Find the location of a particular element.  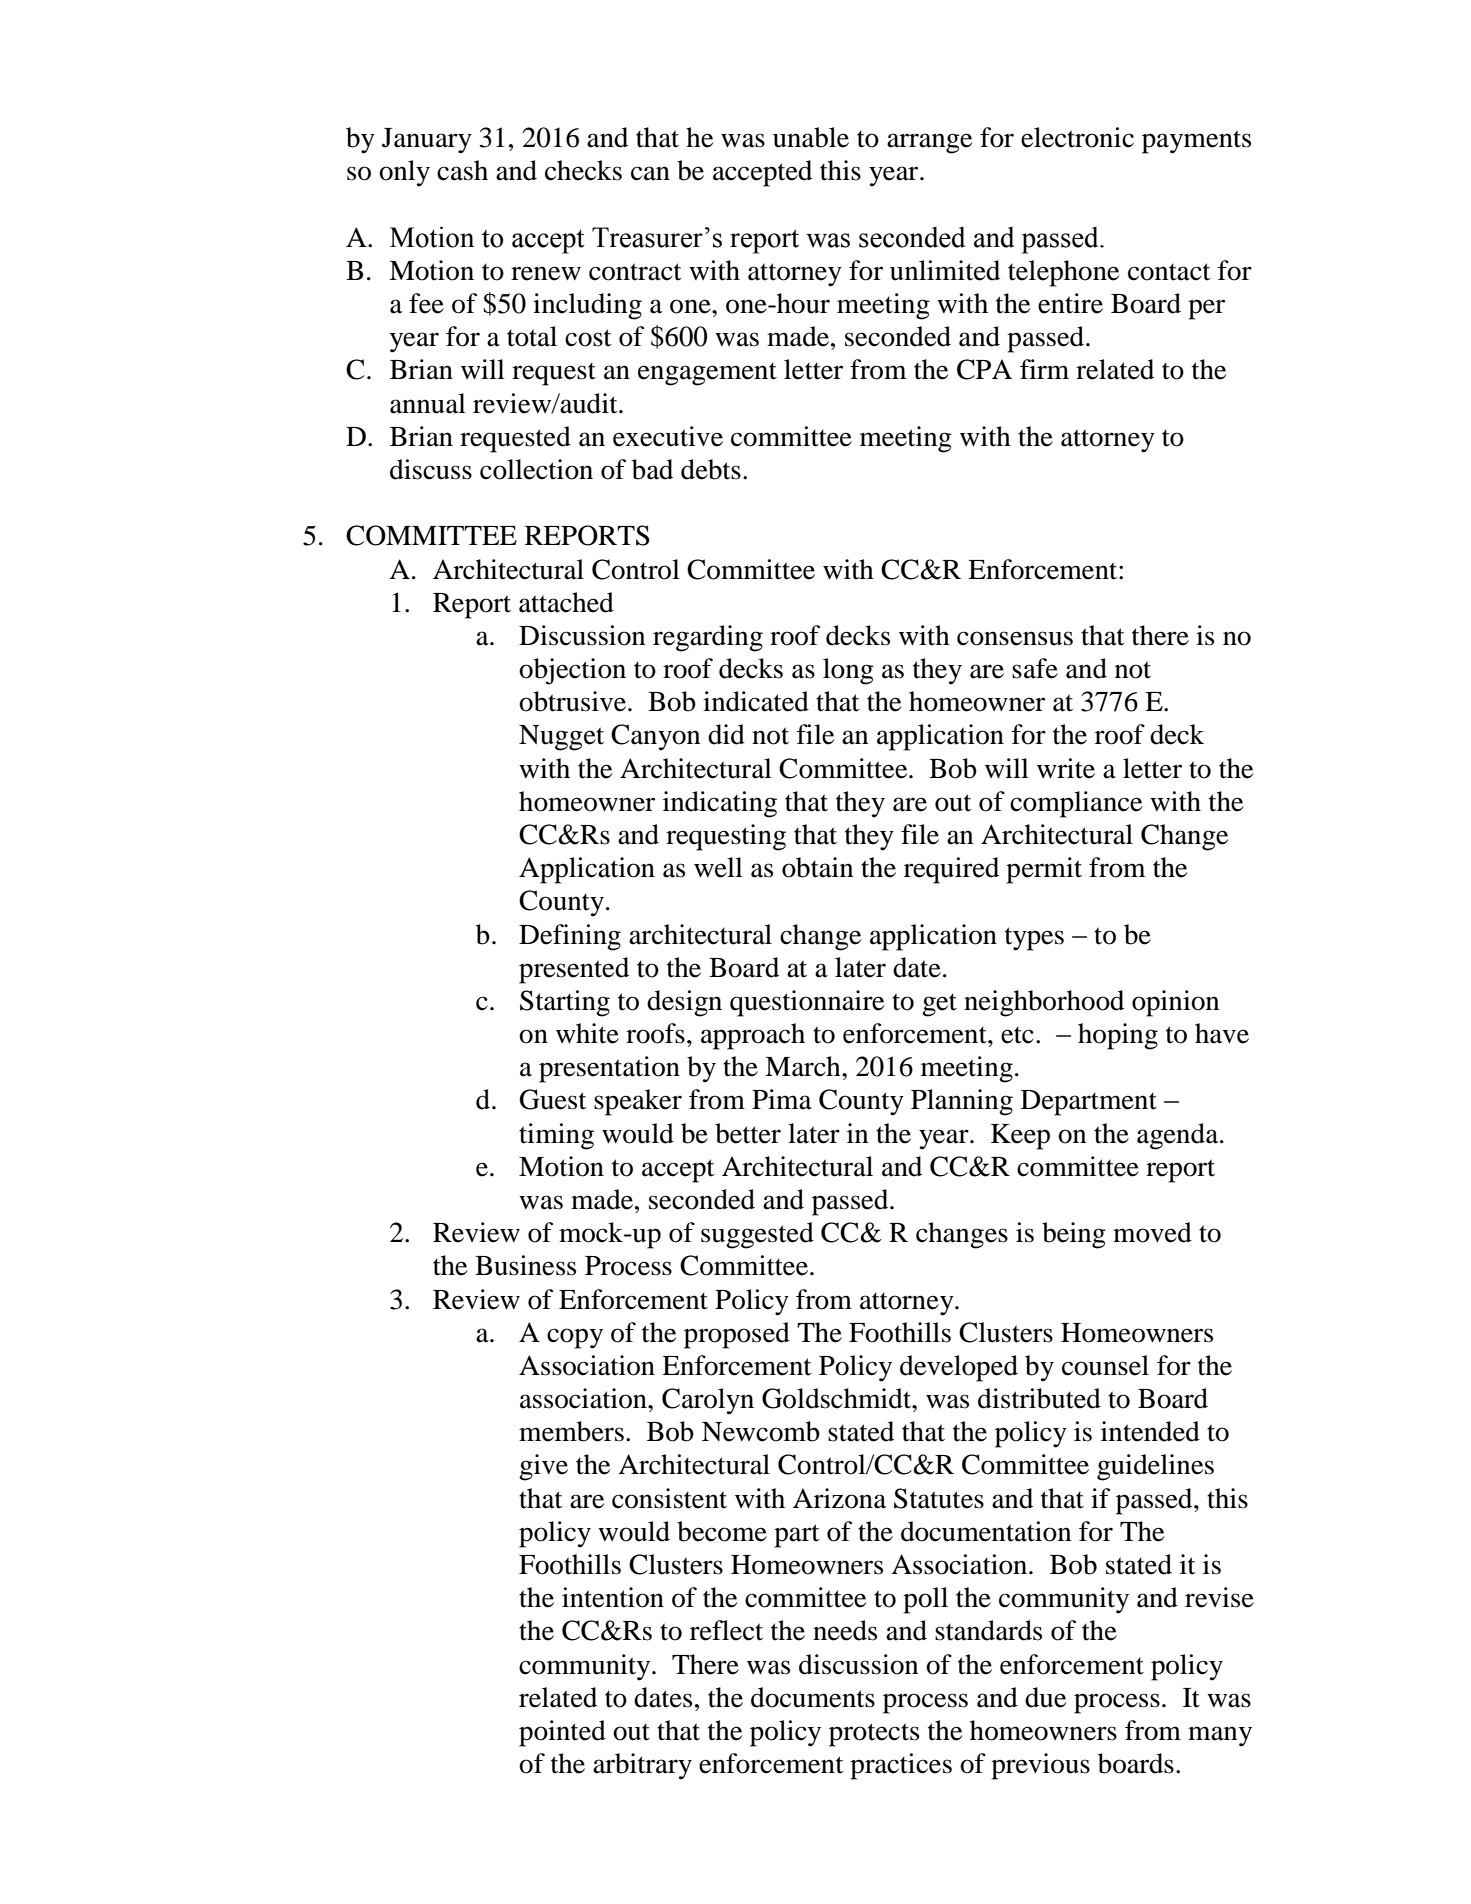

cash is located at coordinates (462, 170).
